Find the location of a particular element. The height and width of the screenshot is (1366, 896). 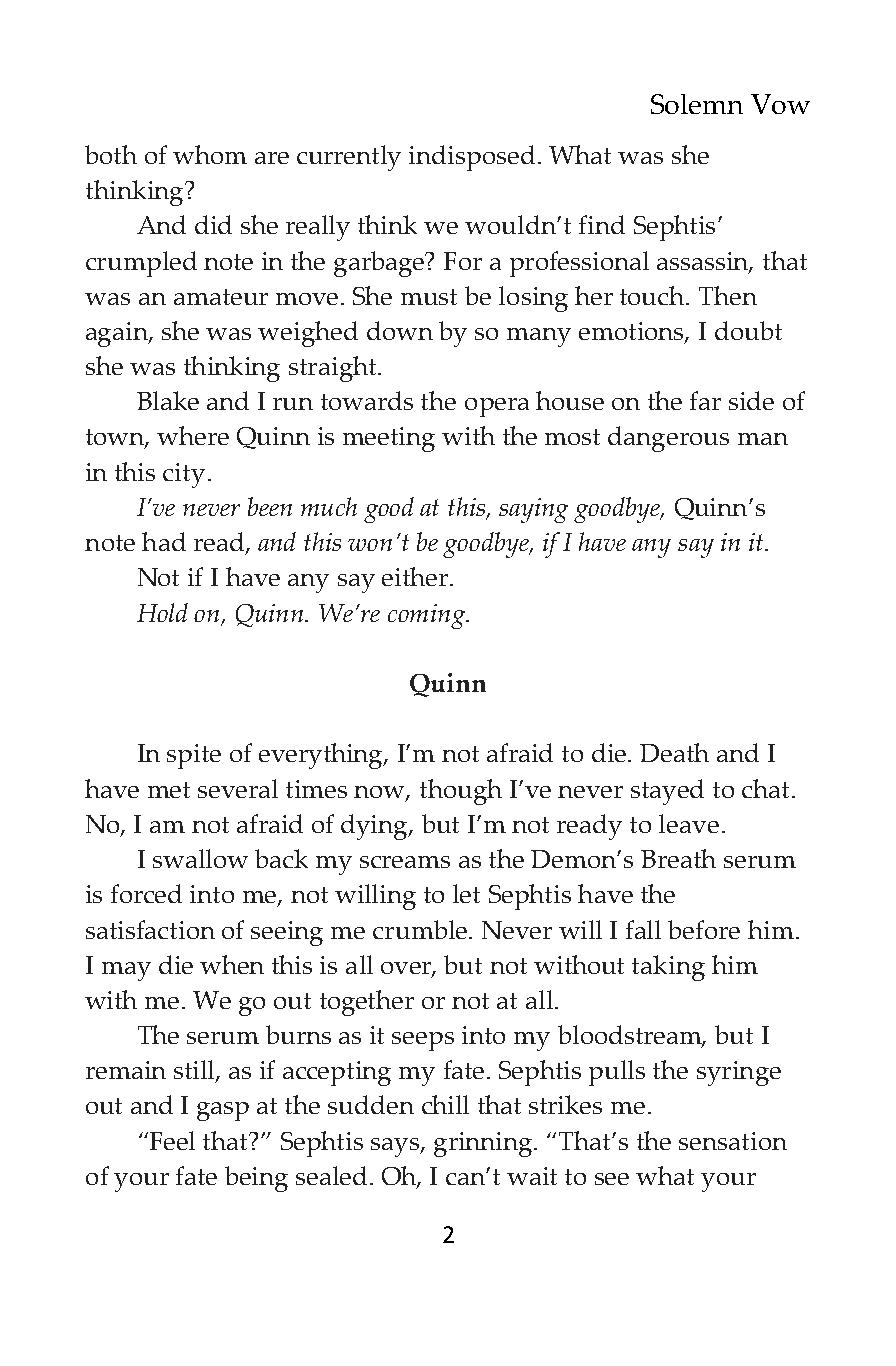

Death is located at coordinates (674, 752).
